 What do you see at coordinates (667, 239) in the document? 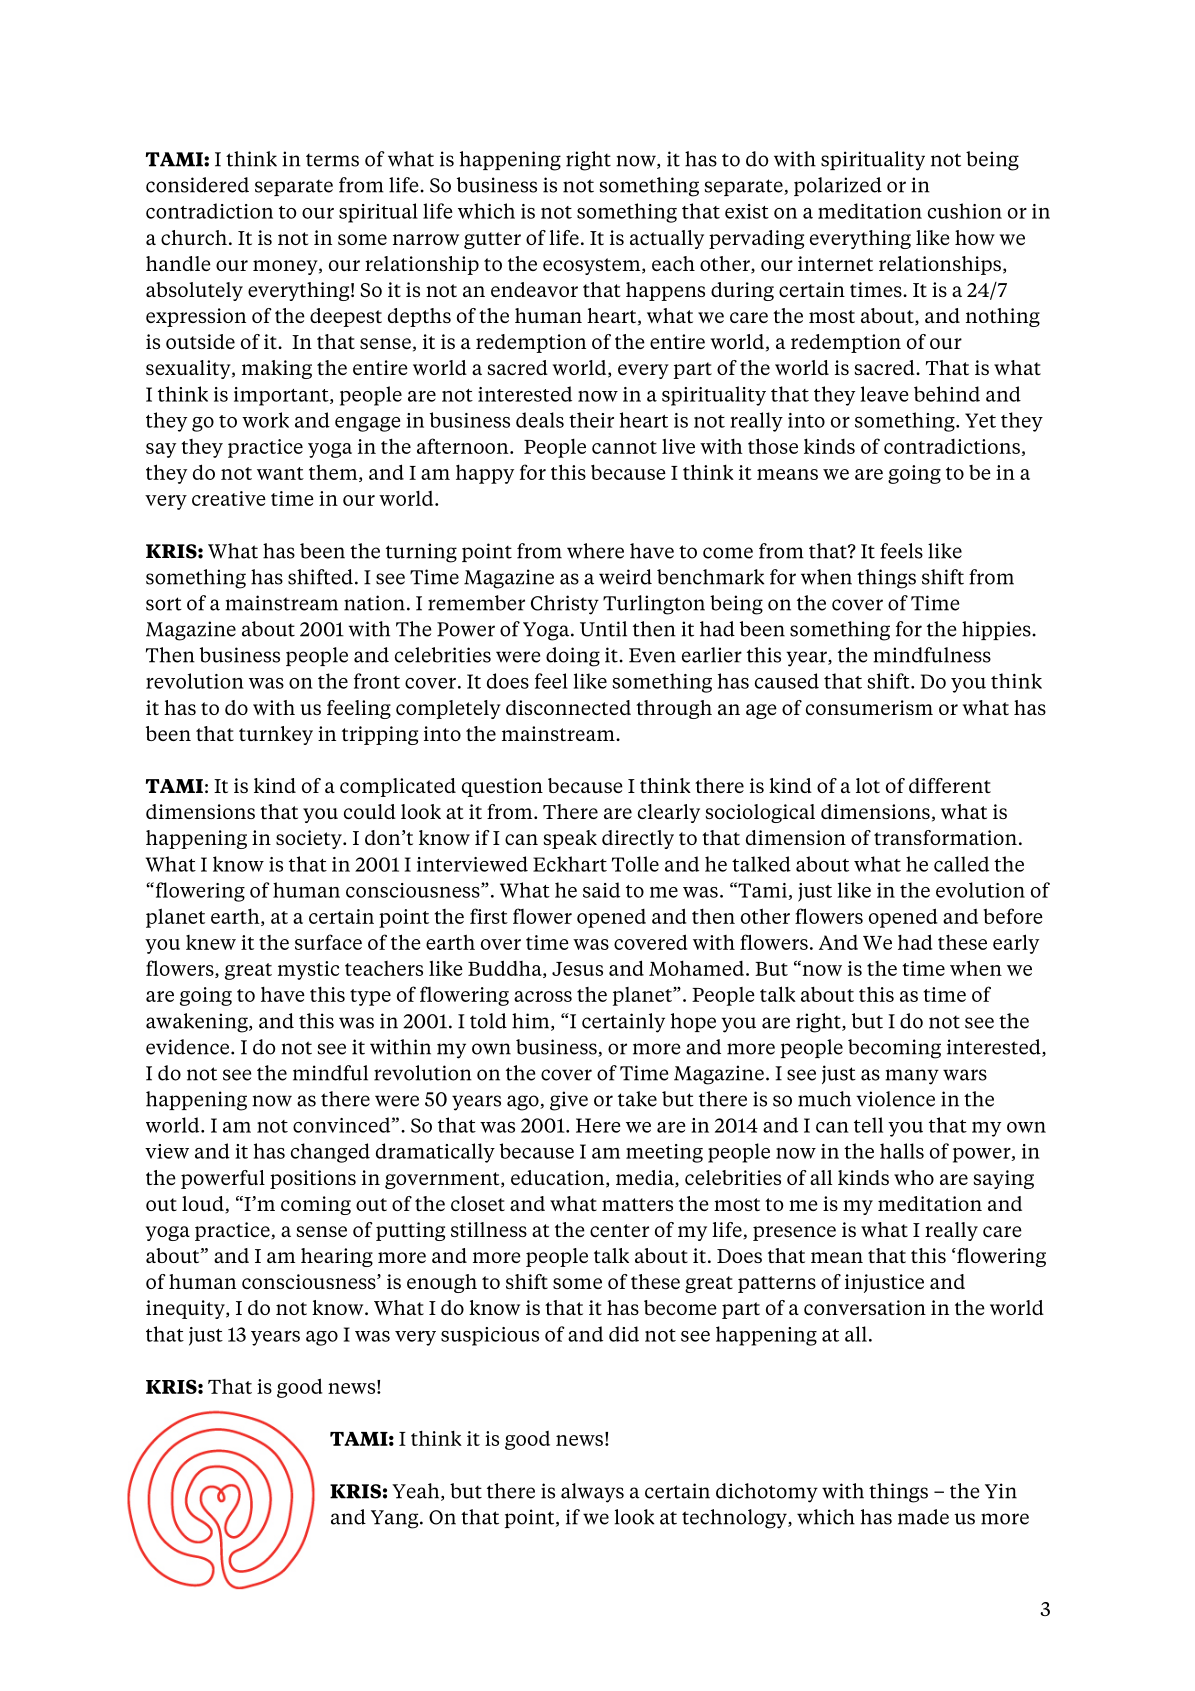
I see `actually` at bounding box center [667, 239].
